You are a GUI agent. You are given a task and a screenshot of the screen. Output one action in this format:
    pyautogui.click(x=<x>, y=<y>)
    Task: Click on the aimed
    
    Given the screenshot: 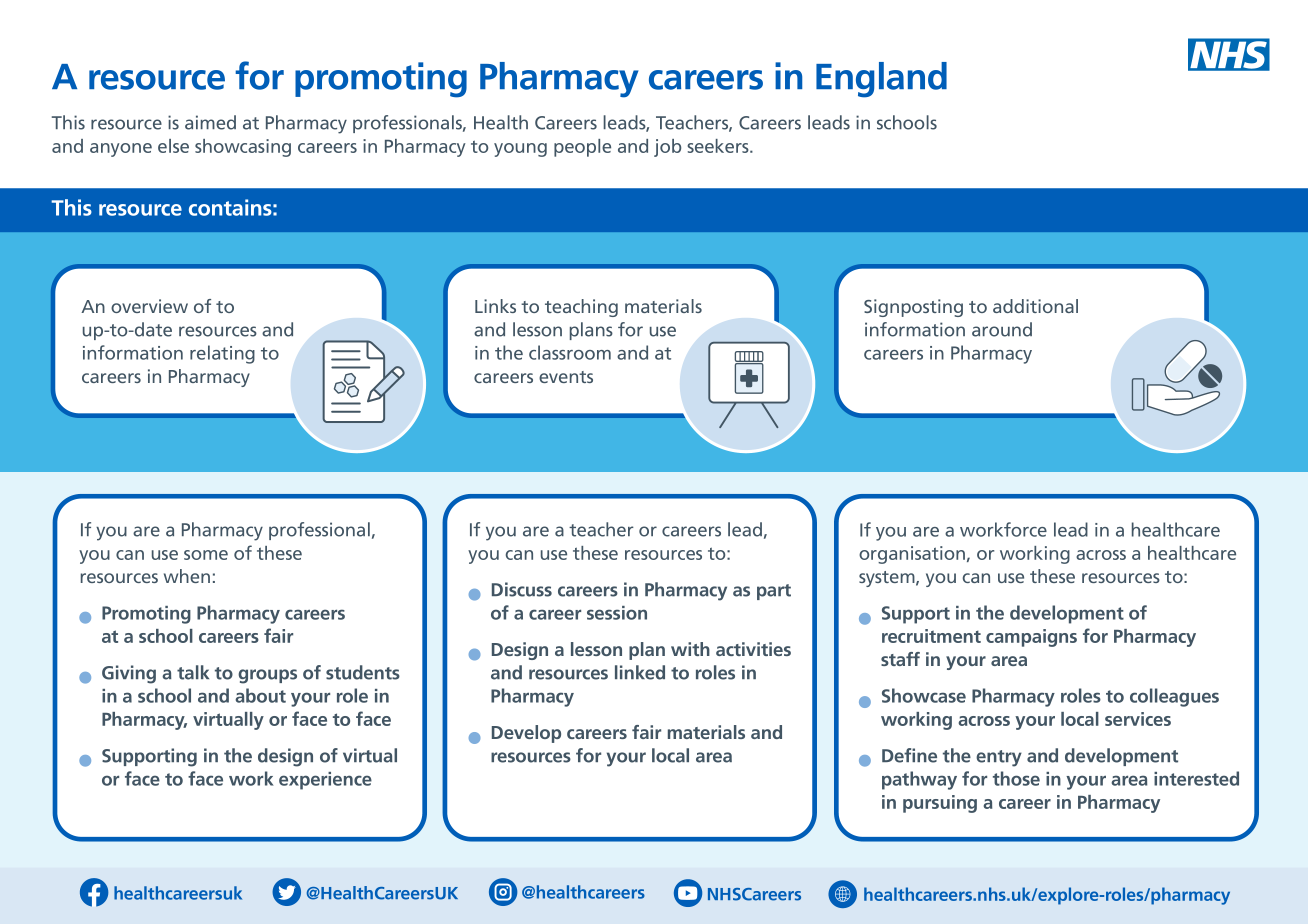 What is the action you would take?
    pyautogui.click(x=210, y=122)
